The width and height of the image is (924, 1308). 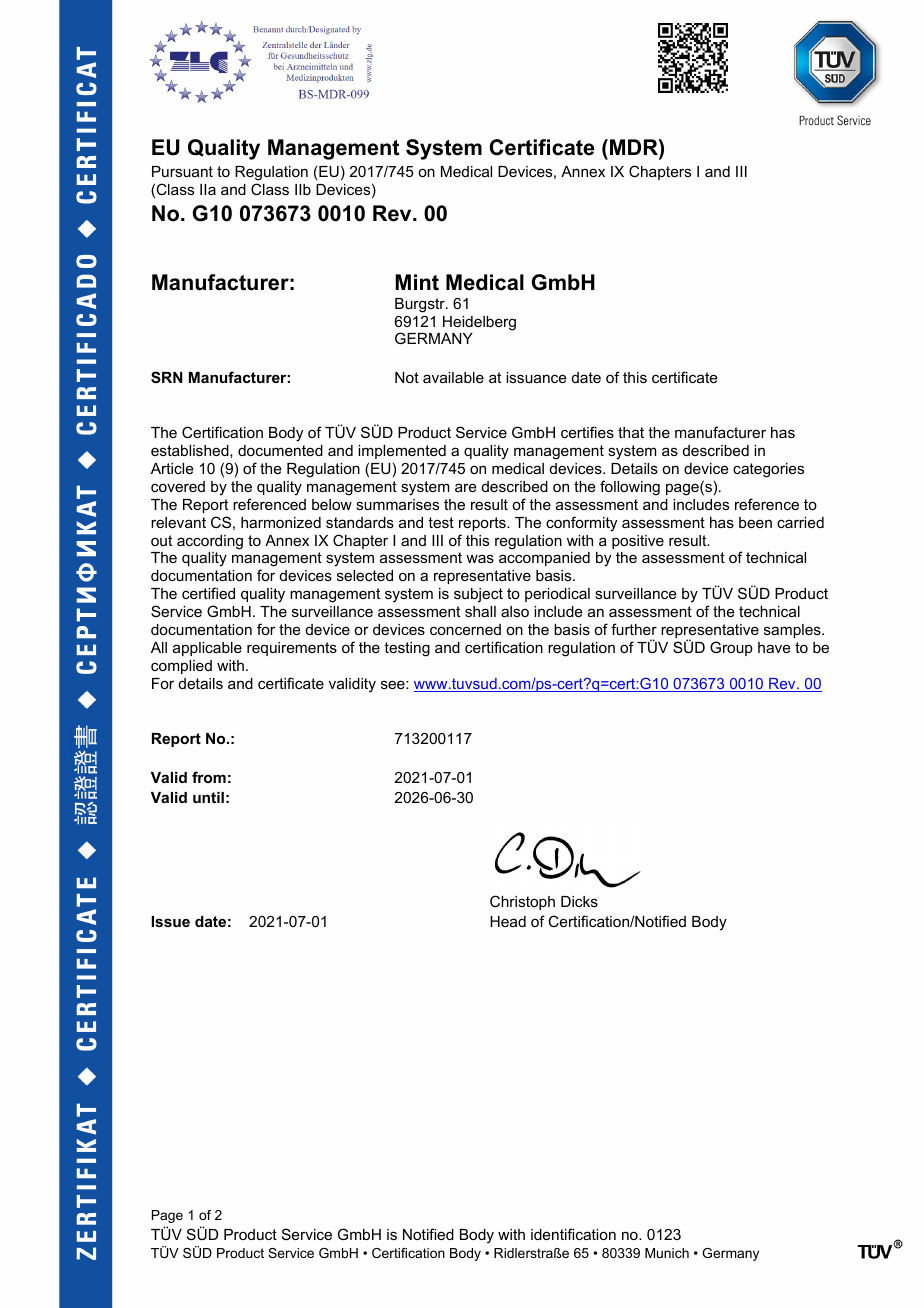 What do you see at coordinates (466, 487) in the image?
I see `are` at bounding box center [466, 487].
